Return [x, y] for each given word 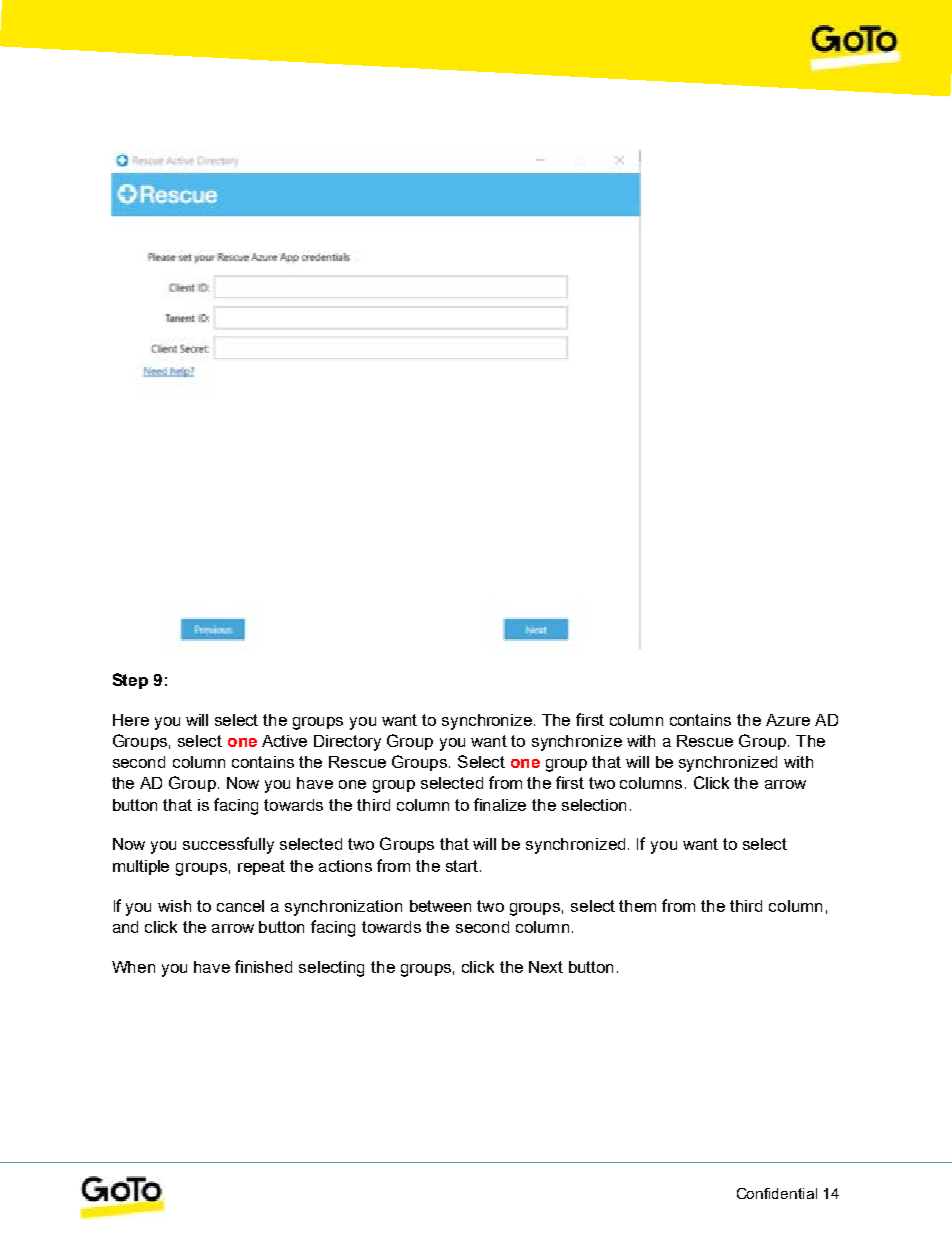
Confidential [777, 1193]
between [440, 906]
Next [546, 967]
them [637, 906]
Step [130, 681]
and [125, 927]
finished [263, 966]
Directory [347, 743]
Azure [788, 720]
